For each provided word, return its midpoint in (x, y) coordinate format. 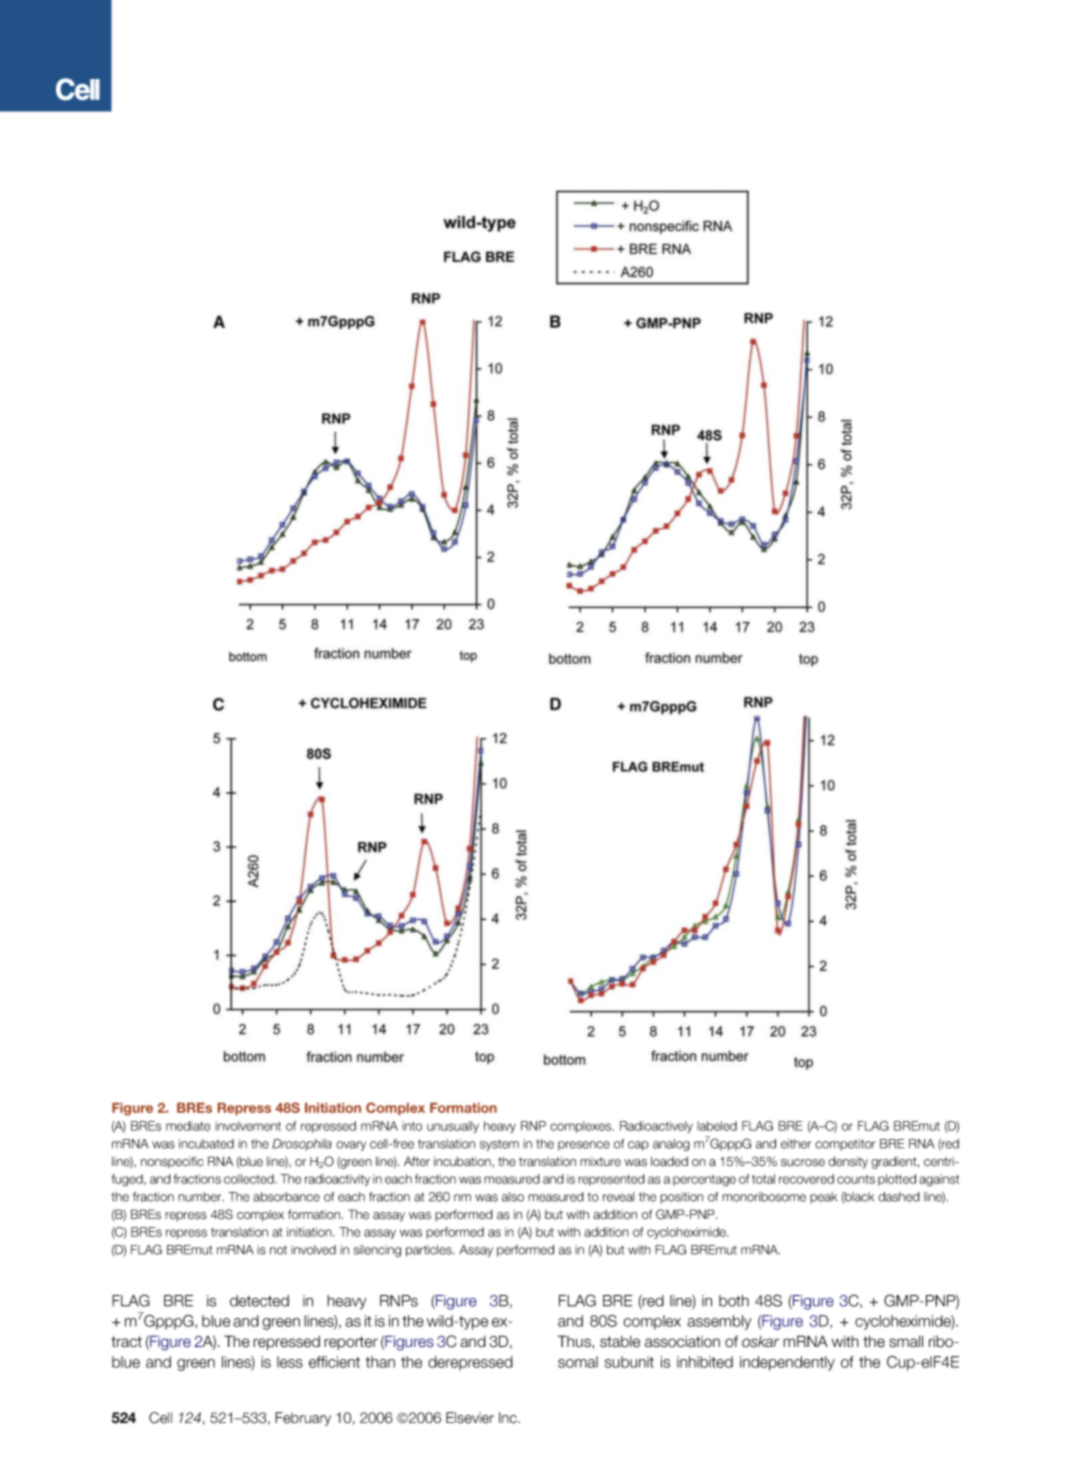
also (513, 1197)
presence (584, 1146)
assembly (719, 1322)
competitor (845, 1145)
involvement (248, 1126)
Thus (575, 1341)
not (278, 1250)
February (303, 1419)
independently (787, 1363)
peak (823, 1198)
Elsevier (470, 1418)
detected (259, 1301)
